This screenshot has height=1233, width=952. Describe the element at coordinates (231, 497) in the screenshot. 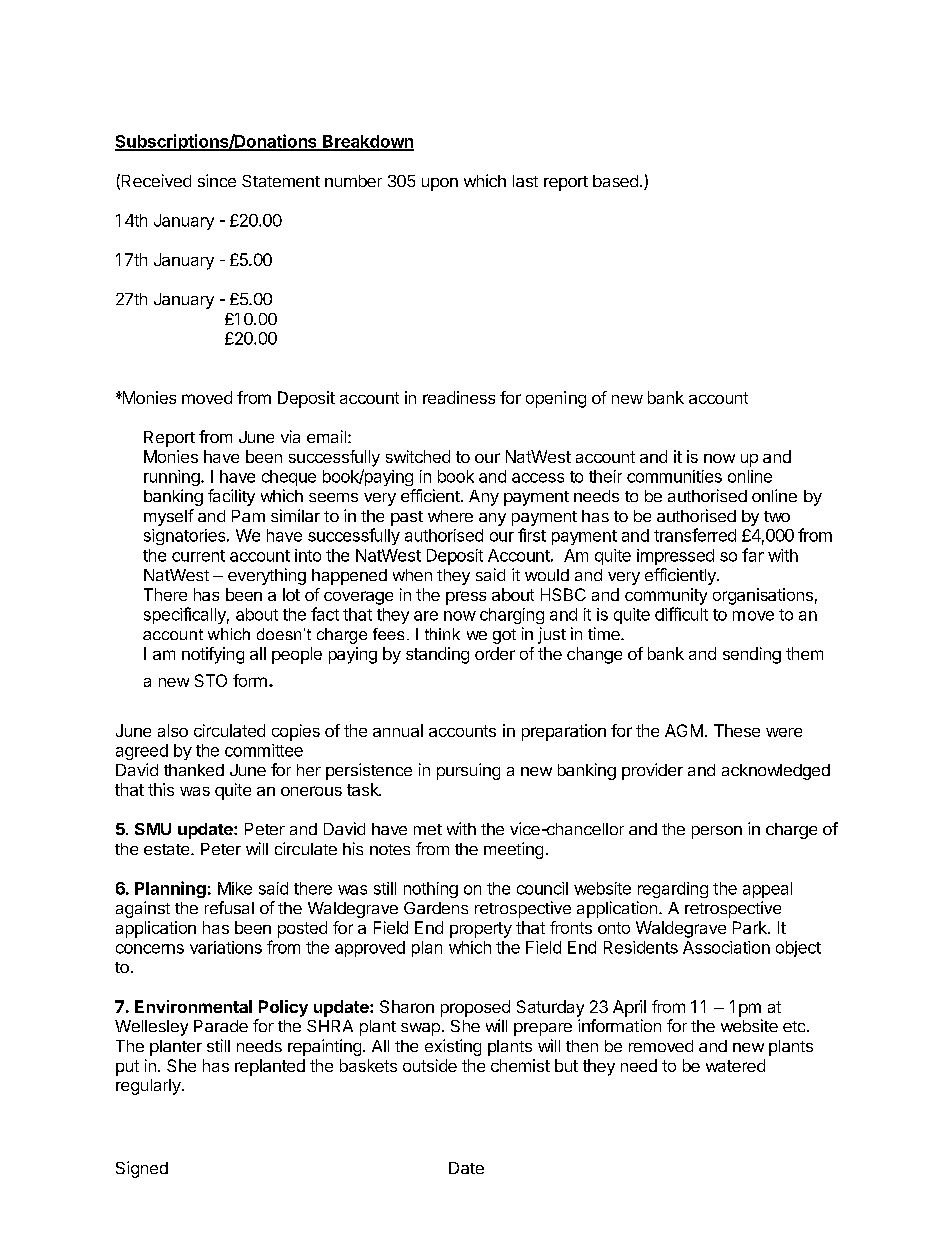

I see `facility` at that location.
